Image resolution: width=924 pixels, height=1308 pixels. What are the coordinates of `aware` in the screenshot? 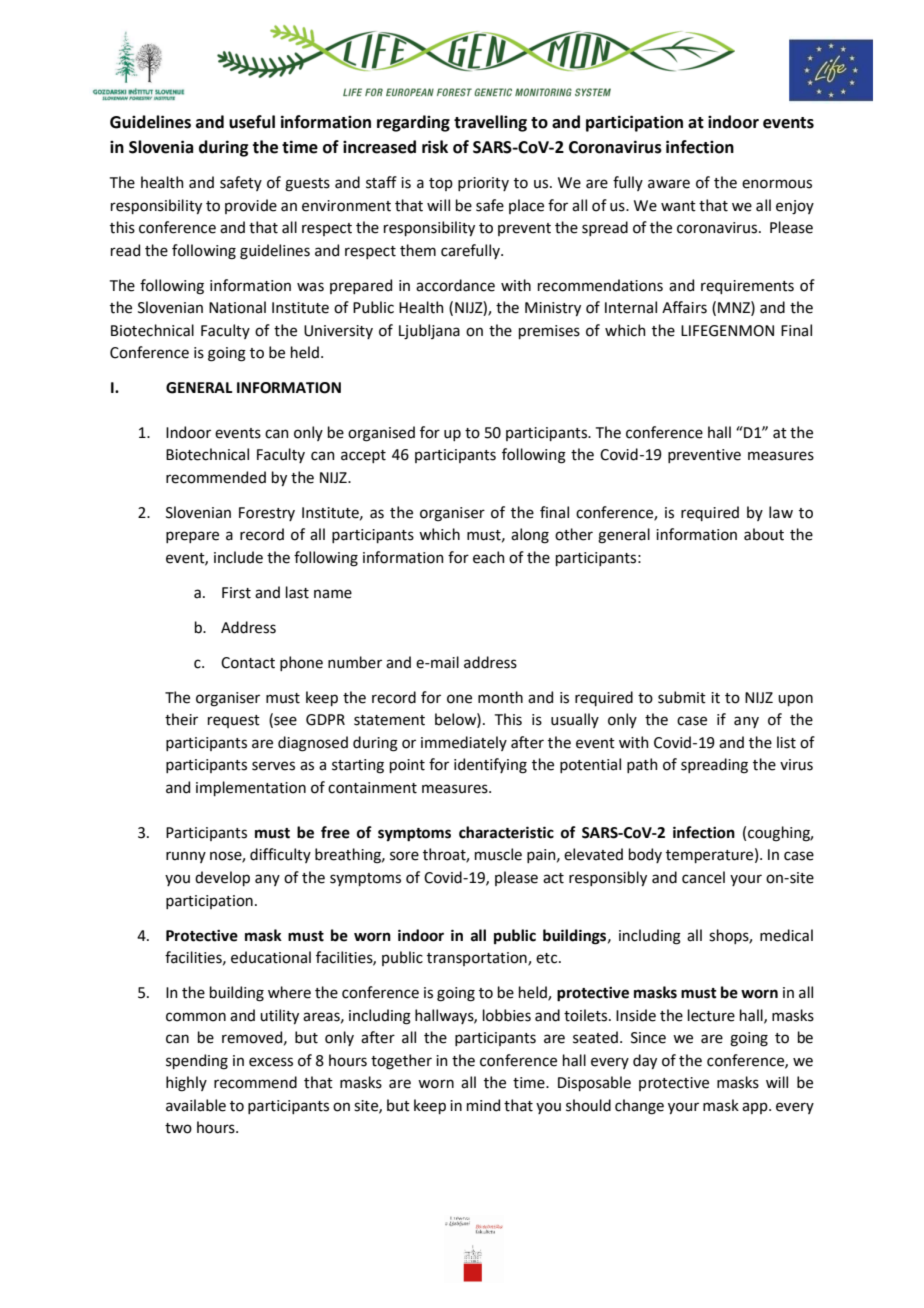 It's located at (669, 184).
